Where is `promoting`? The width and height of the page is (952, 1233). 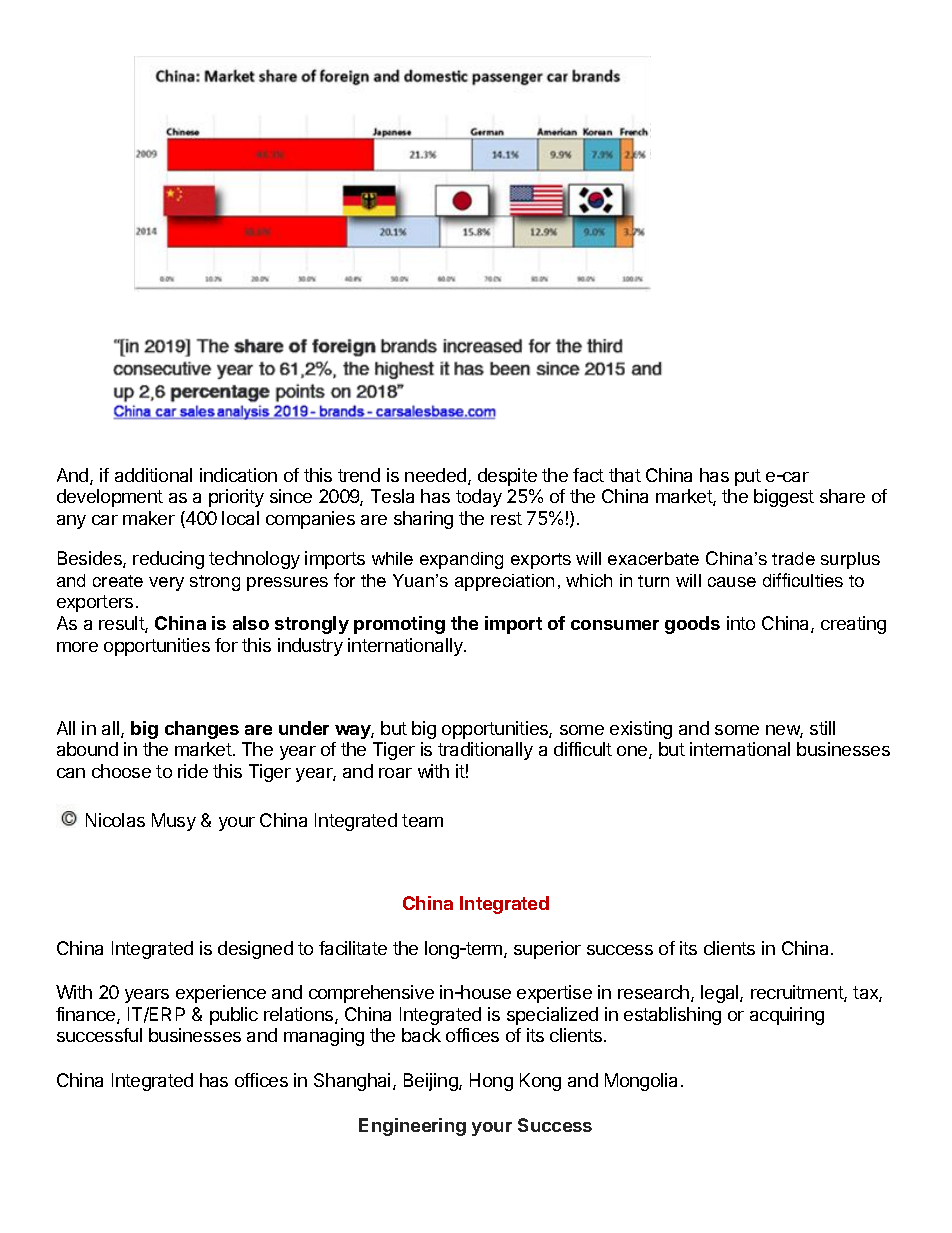
promoting is located at coordinates (399, 625).
